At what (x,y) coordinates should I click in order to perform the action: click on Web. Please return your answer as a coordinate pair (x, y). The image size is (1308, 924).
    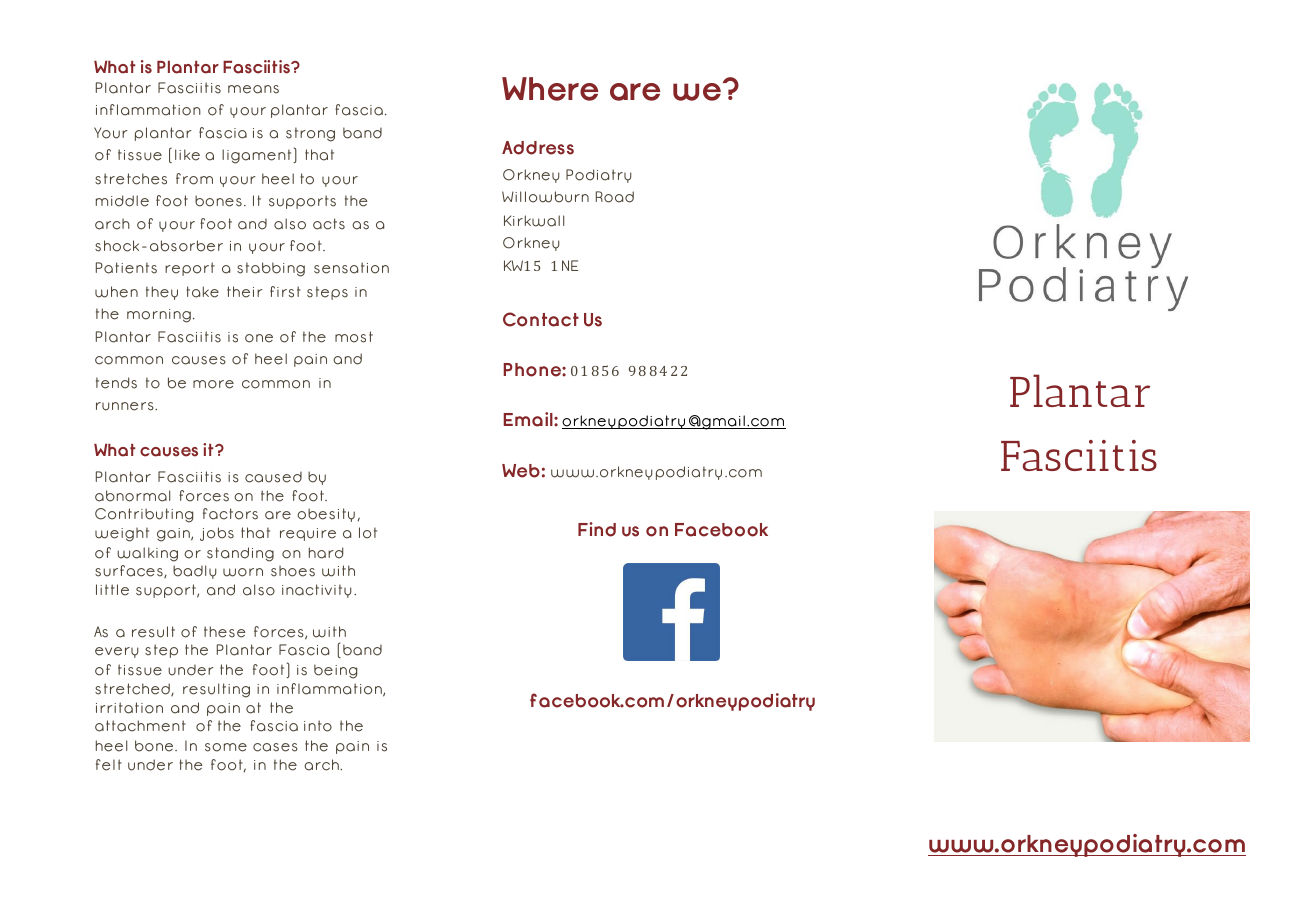
    Looking at the image, I should click on (521, 471).
